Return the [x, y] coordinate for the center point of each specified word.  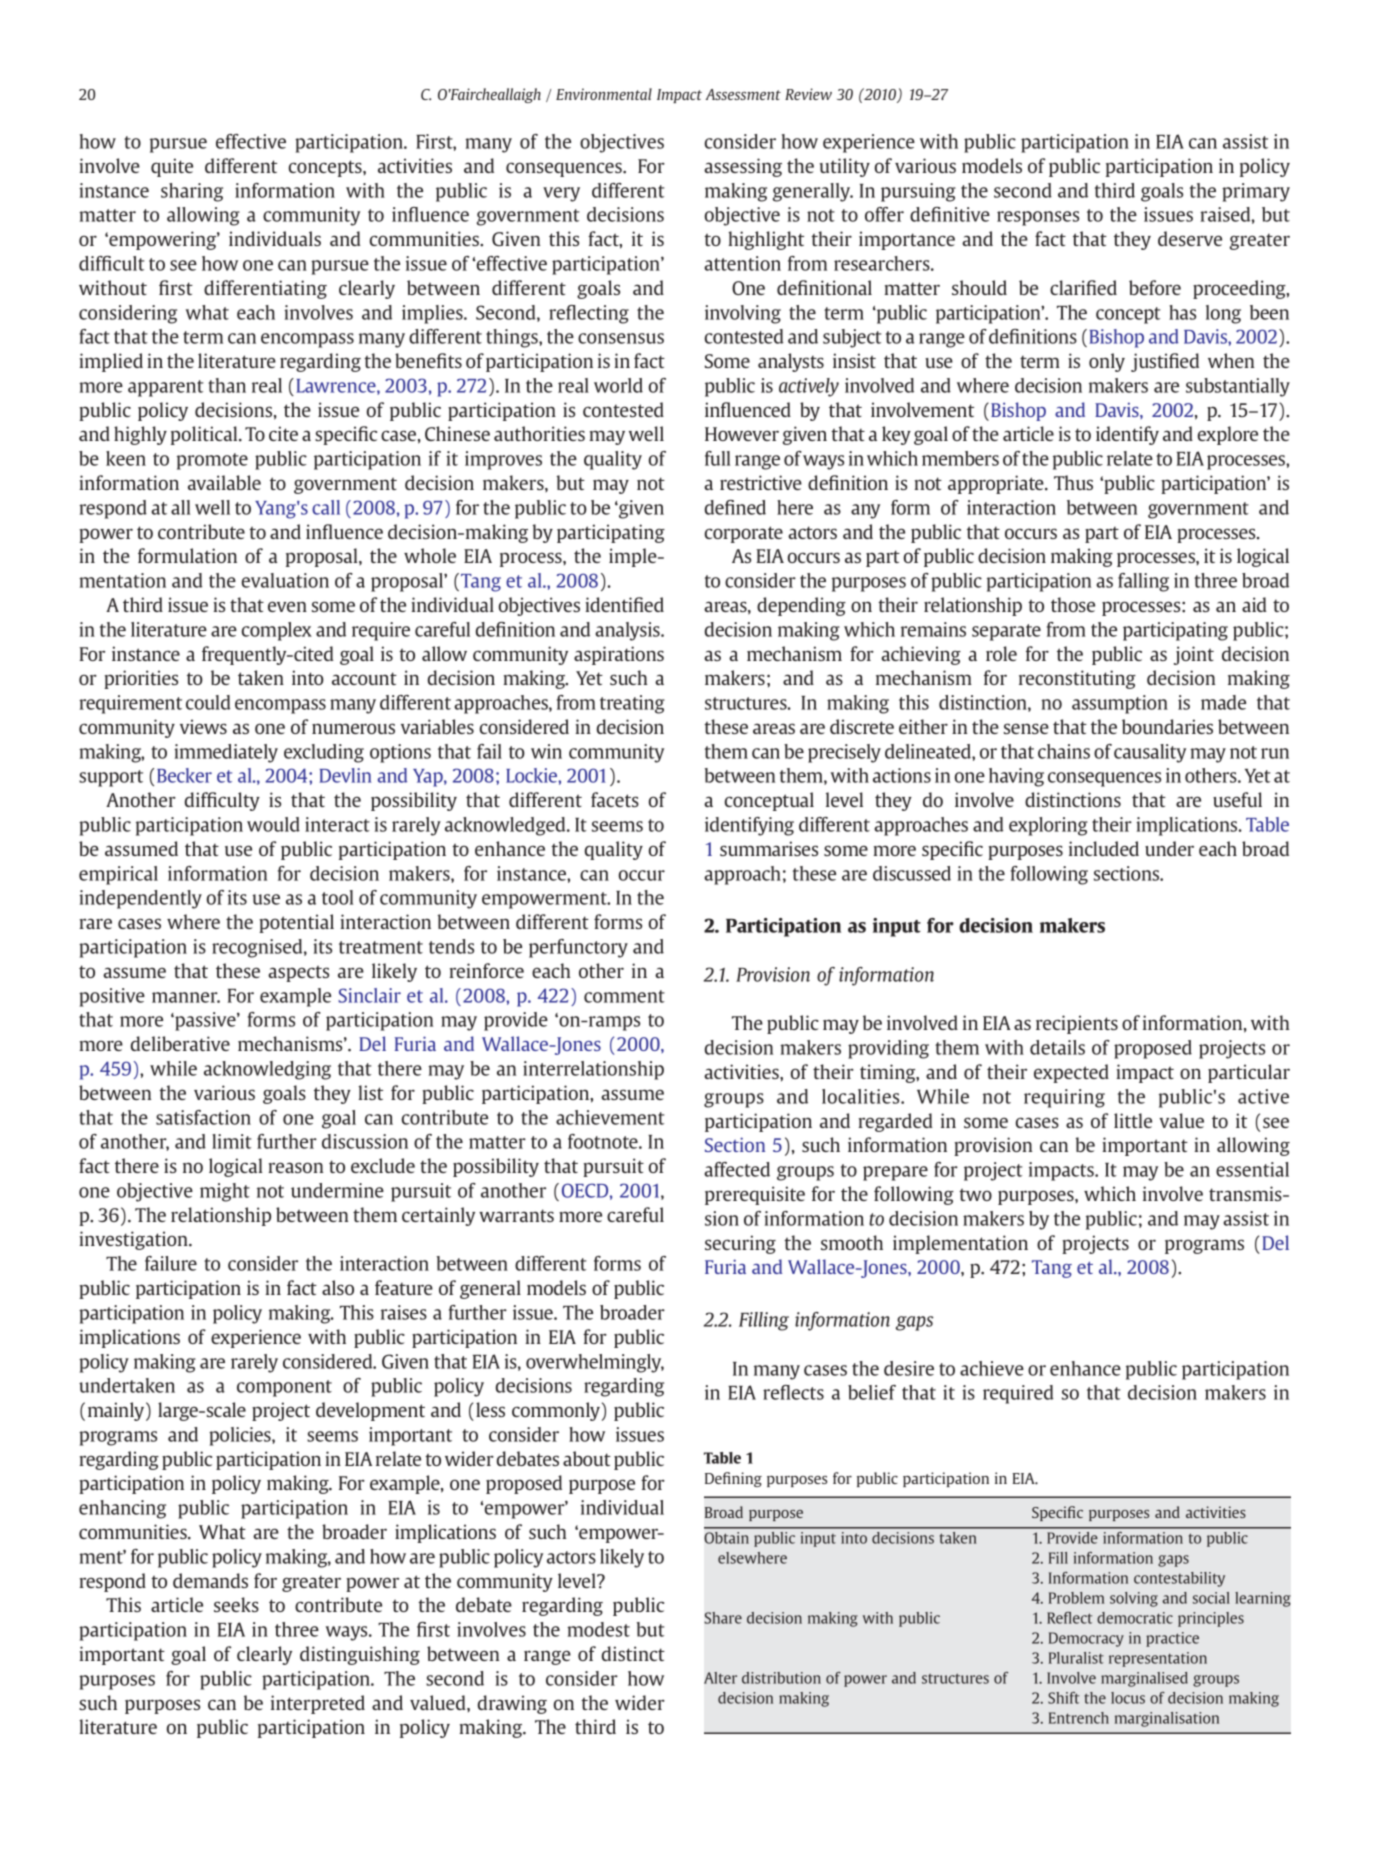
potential [296, 923]
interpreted [318, 1704]
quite [172, 167]
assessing [743, 167]
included [1104, 848]
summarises [769, 848]
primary [1256, 192]
